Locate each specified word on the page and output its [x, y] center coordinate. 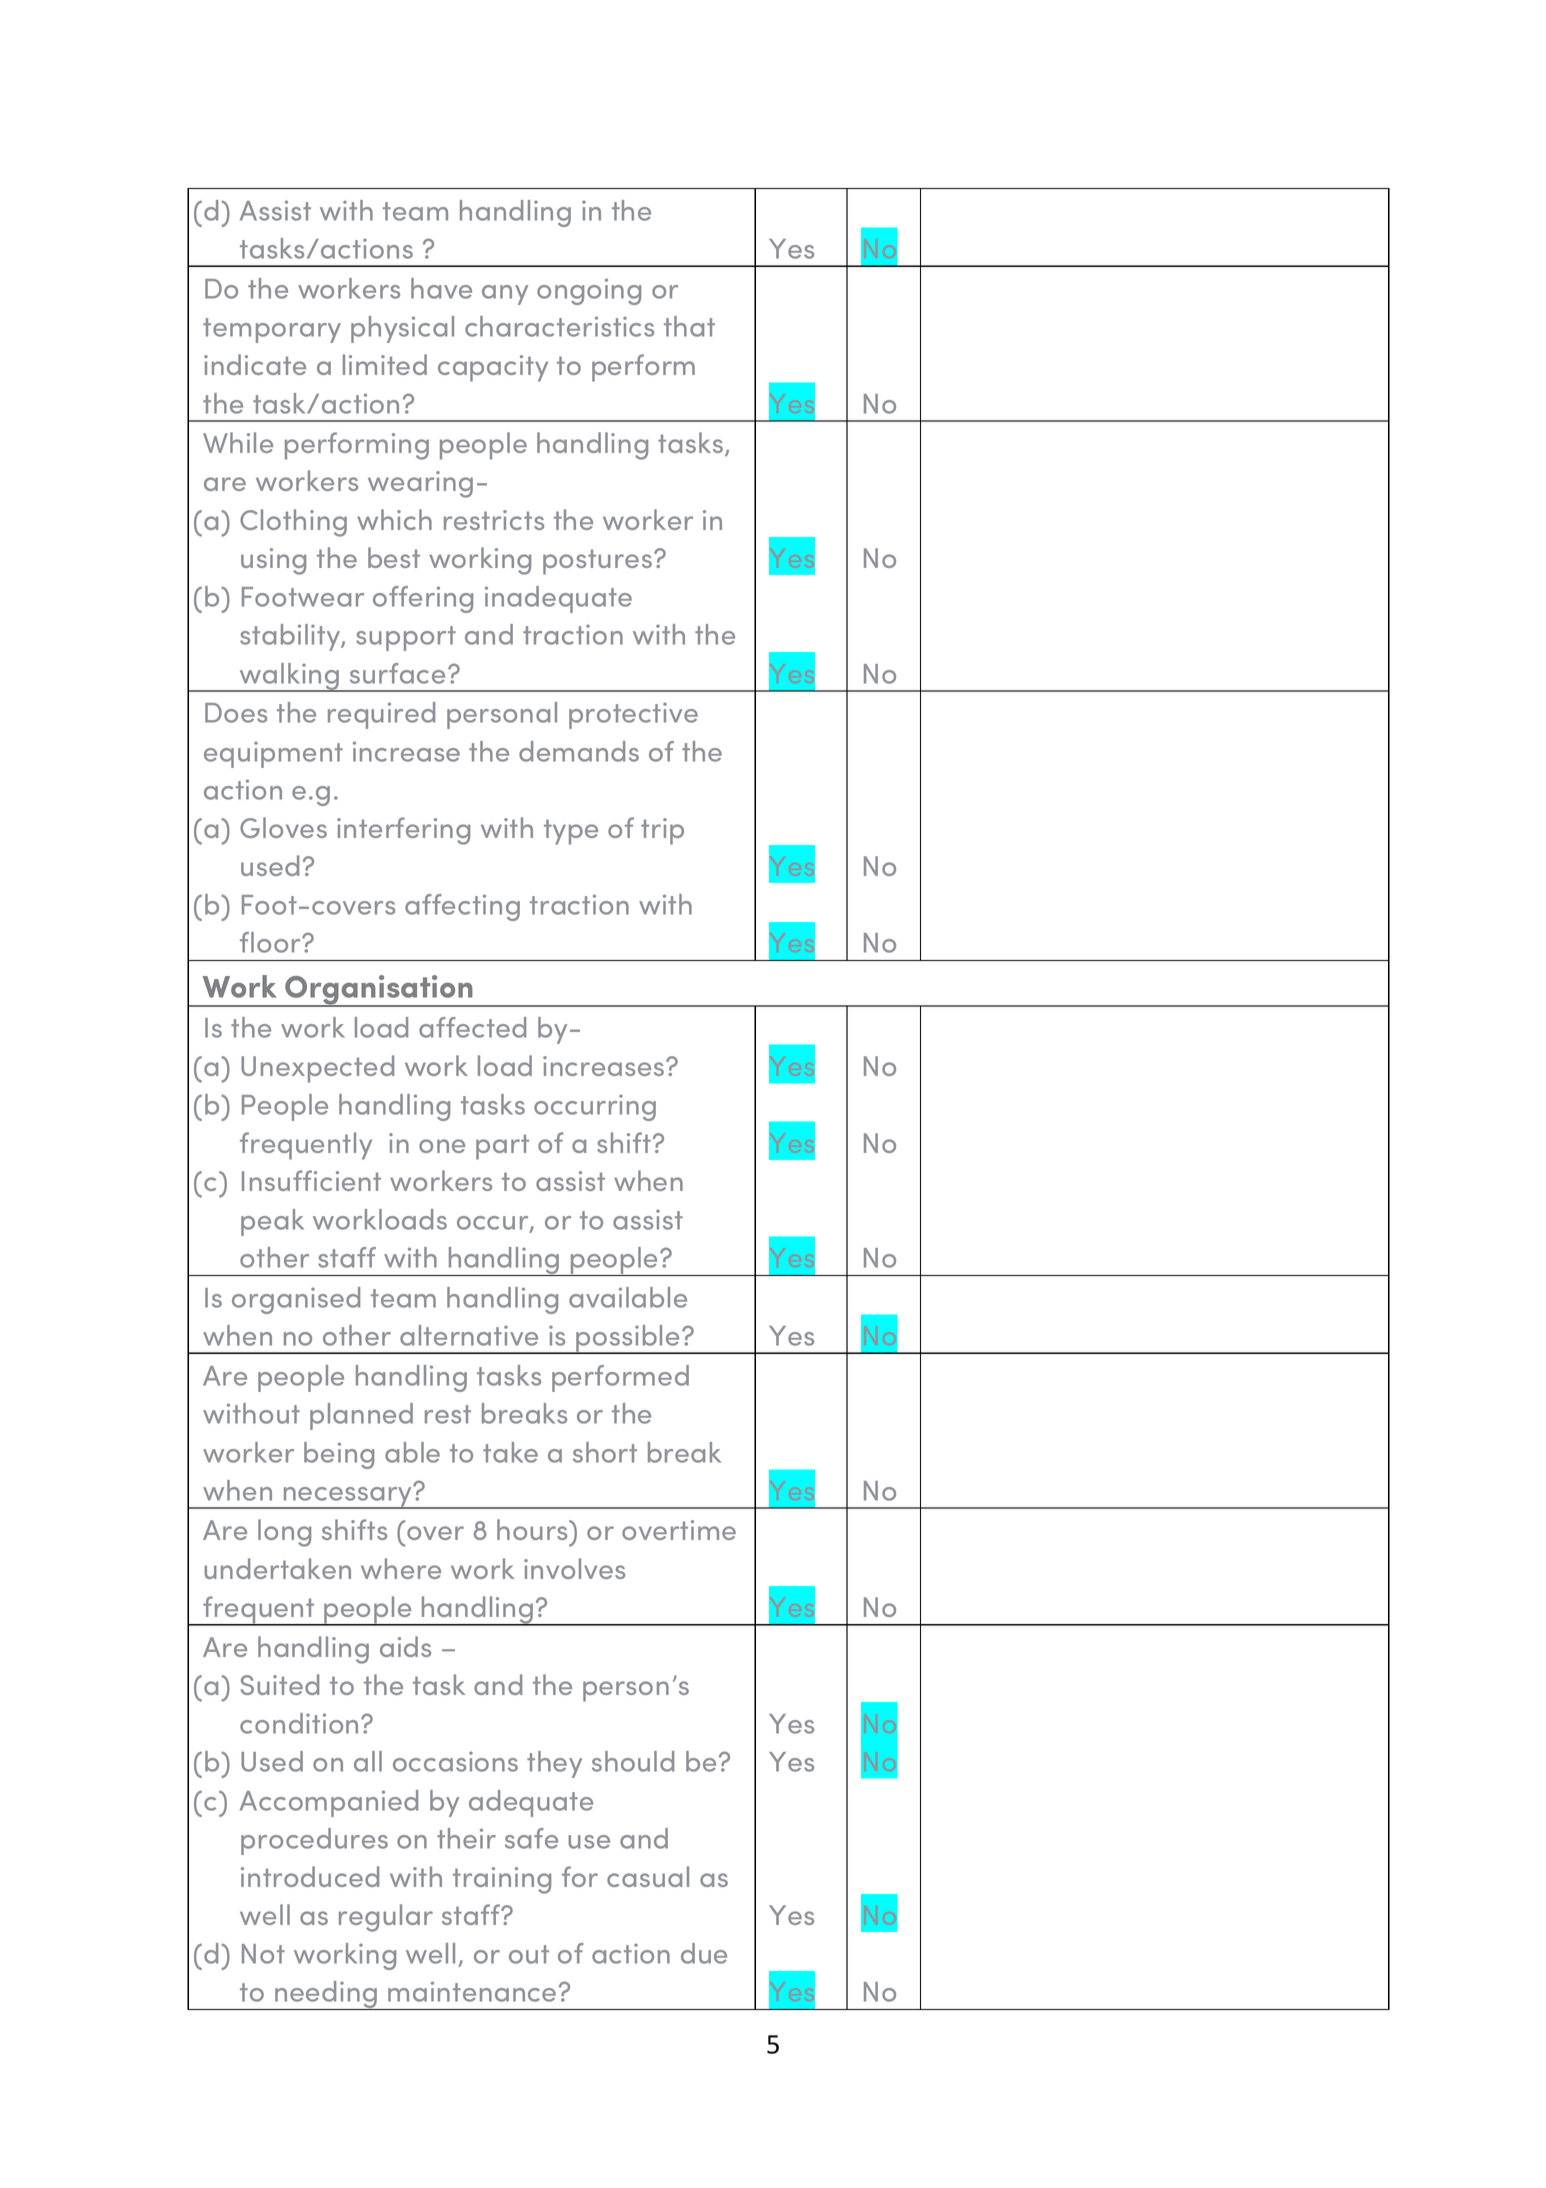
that [689, 326]
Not [263, 1954]
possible [628, 1339]
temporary [272, 330]
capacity [493, 368]
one [442, 1146]
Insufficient [311, 1180]
